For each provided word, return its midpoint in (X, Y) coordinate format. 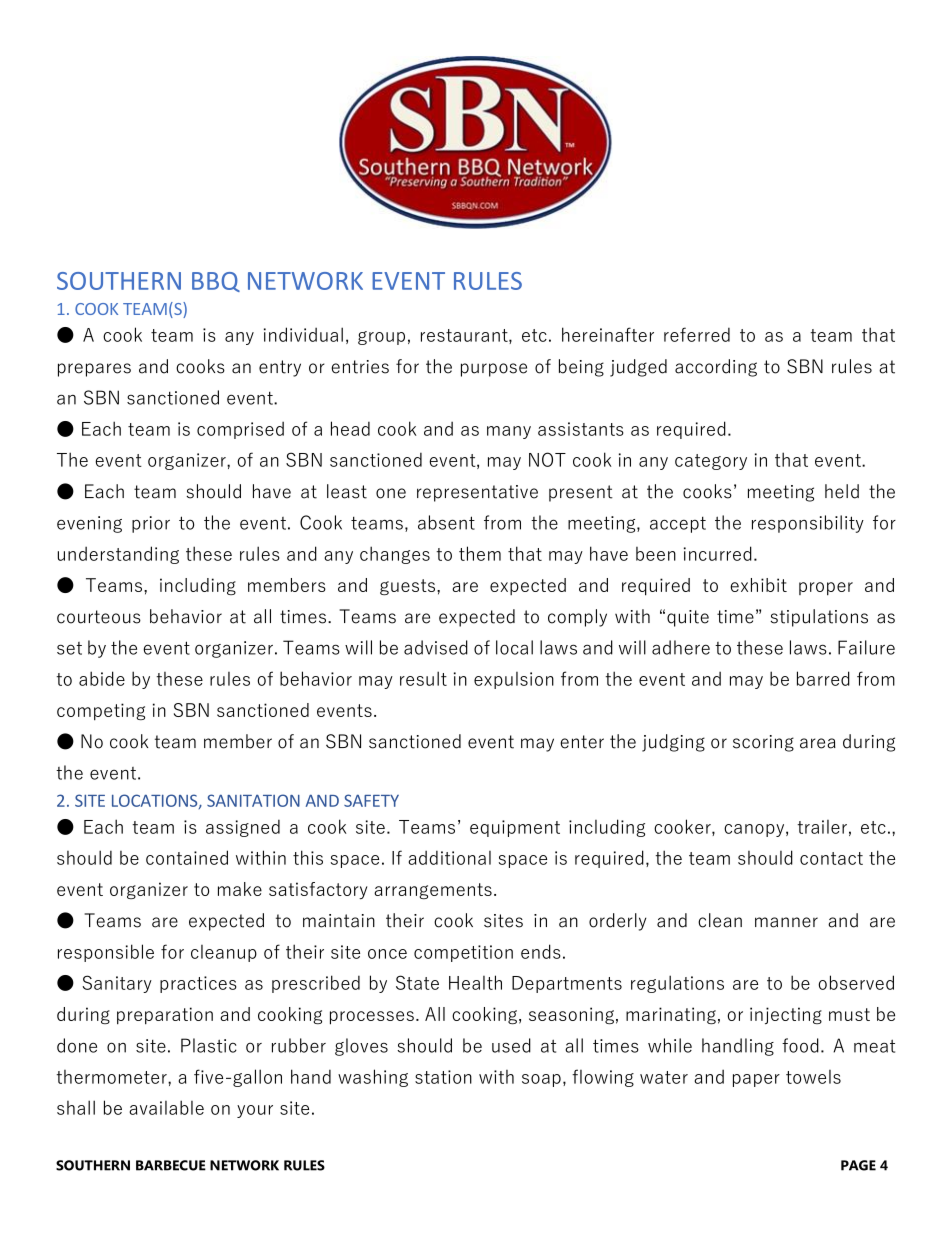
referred (697, 334)
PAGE (858, 1165)
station (443, 1077)
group (381, 338)
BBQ (216, 282)
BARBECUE (171, 1165)
